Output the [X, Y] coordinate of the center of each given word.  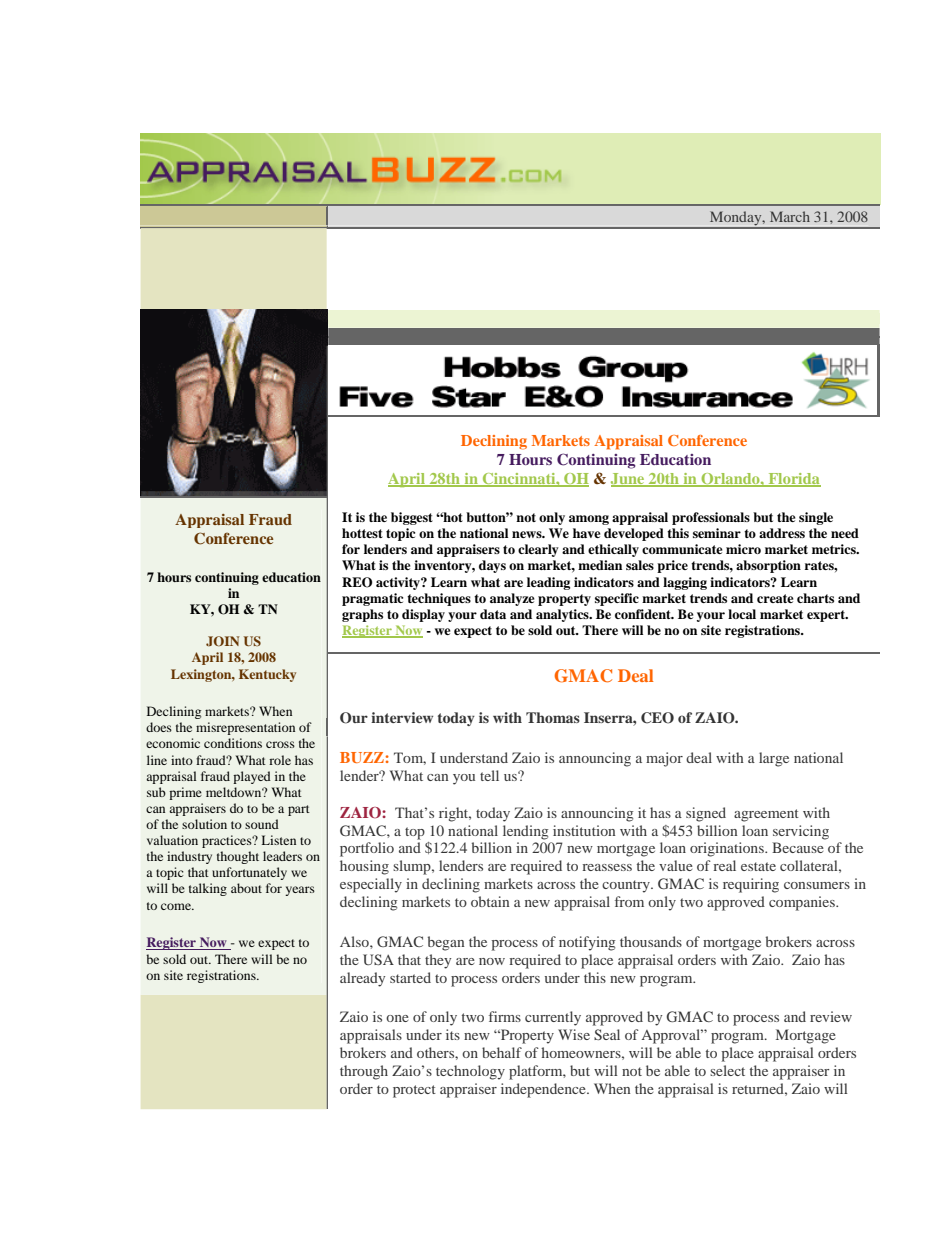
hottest [362, 533]
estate [758, 866]
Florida [793, 479]
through [364, 1072]
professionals [711, 518]
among [589, 520]
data [493, 614]
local [742, 614]
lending [525, 832]
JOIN [222, 641]
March [790, 216]
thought [238, 857]
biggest [412, 518]
